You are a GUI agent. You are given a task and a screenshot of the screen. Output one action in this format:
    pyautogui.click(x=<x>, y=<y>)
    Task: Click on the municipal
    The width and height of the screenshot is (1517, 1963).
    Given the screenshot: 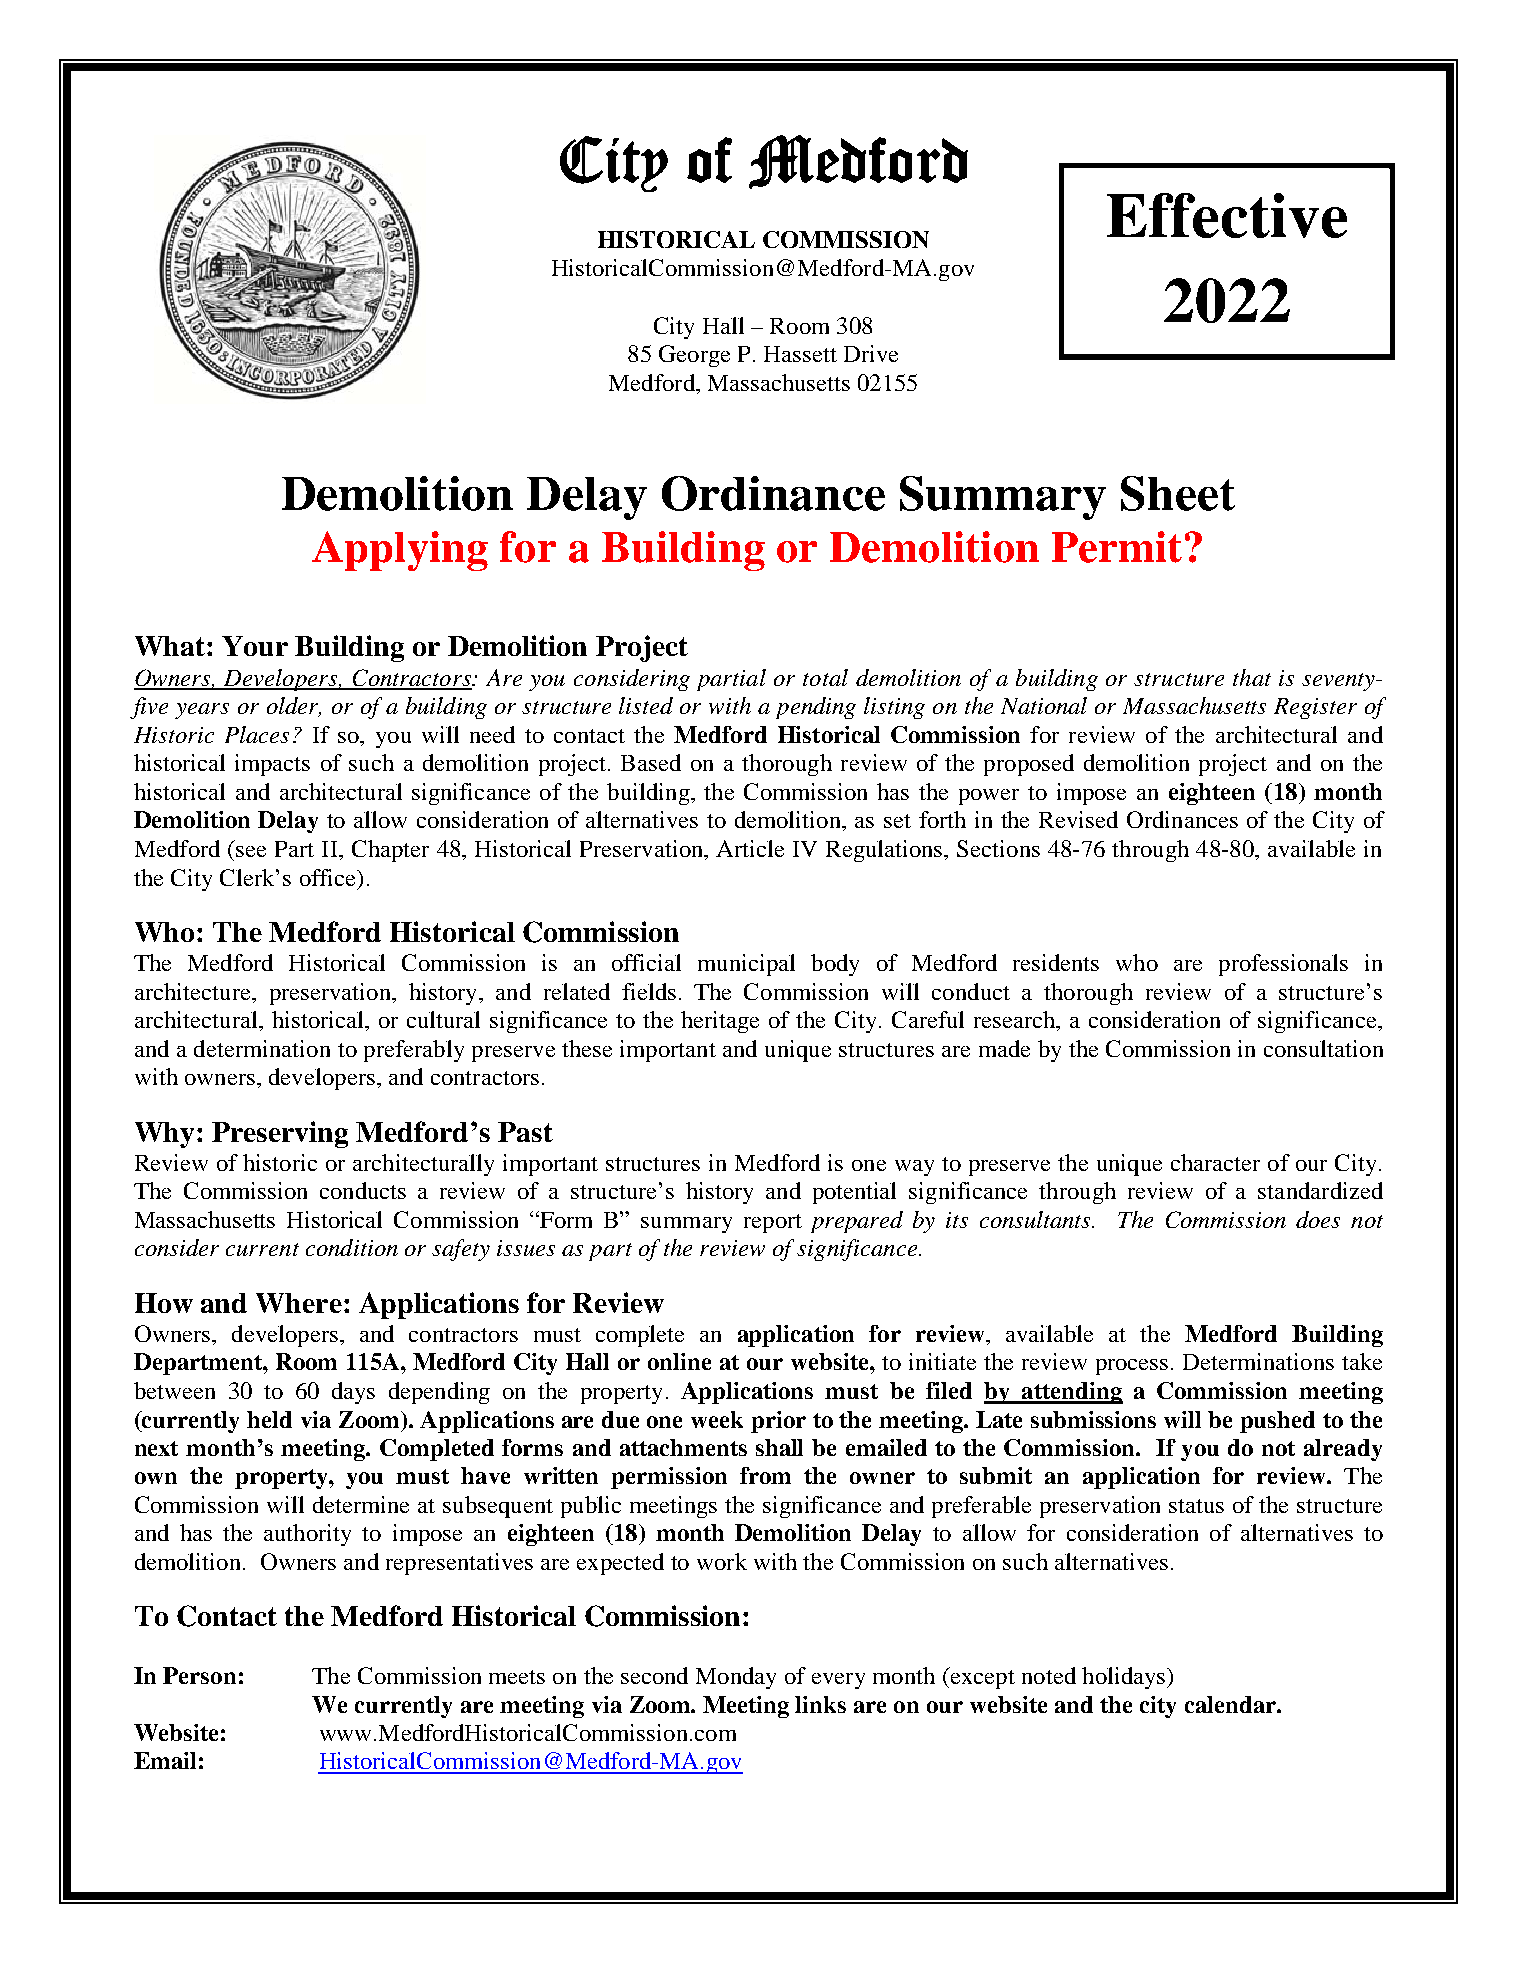 What is the action you would take?
    pyautogui.click(x=746, y=965)
